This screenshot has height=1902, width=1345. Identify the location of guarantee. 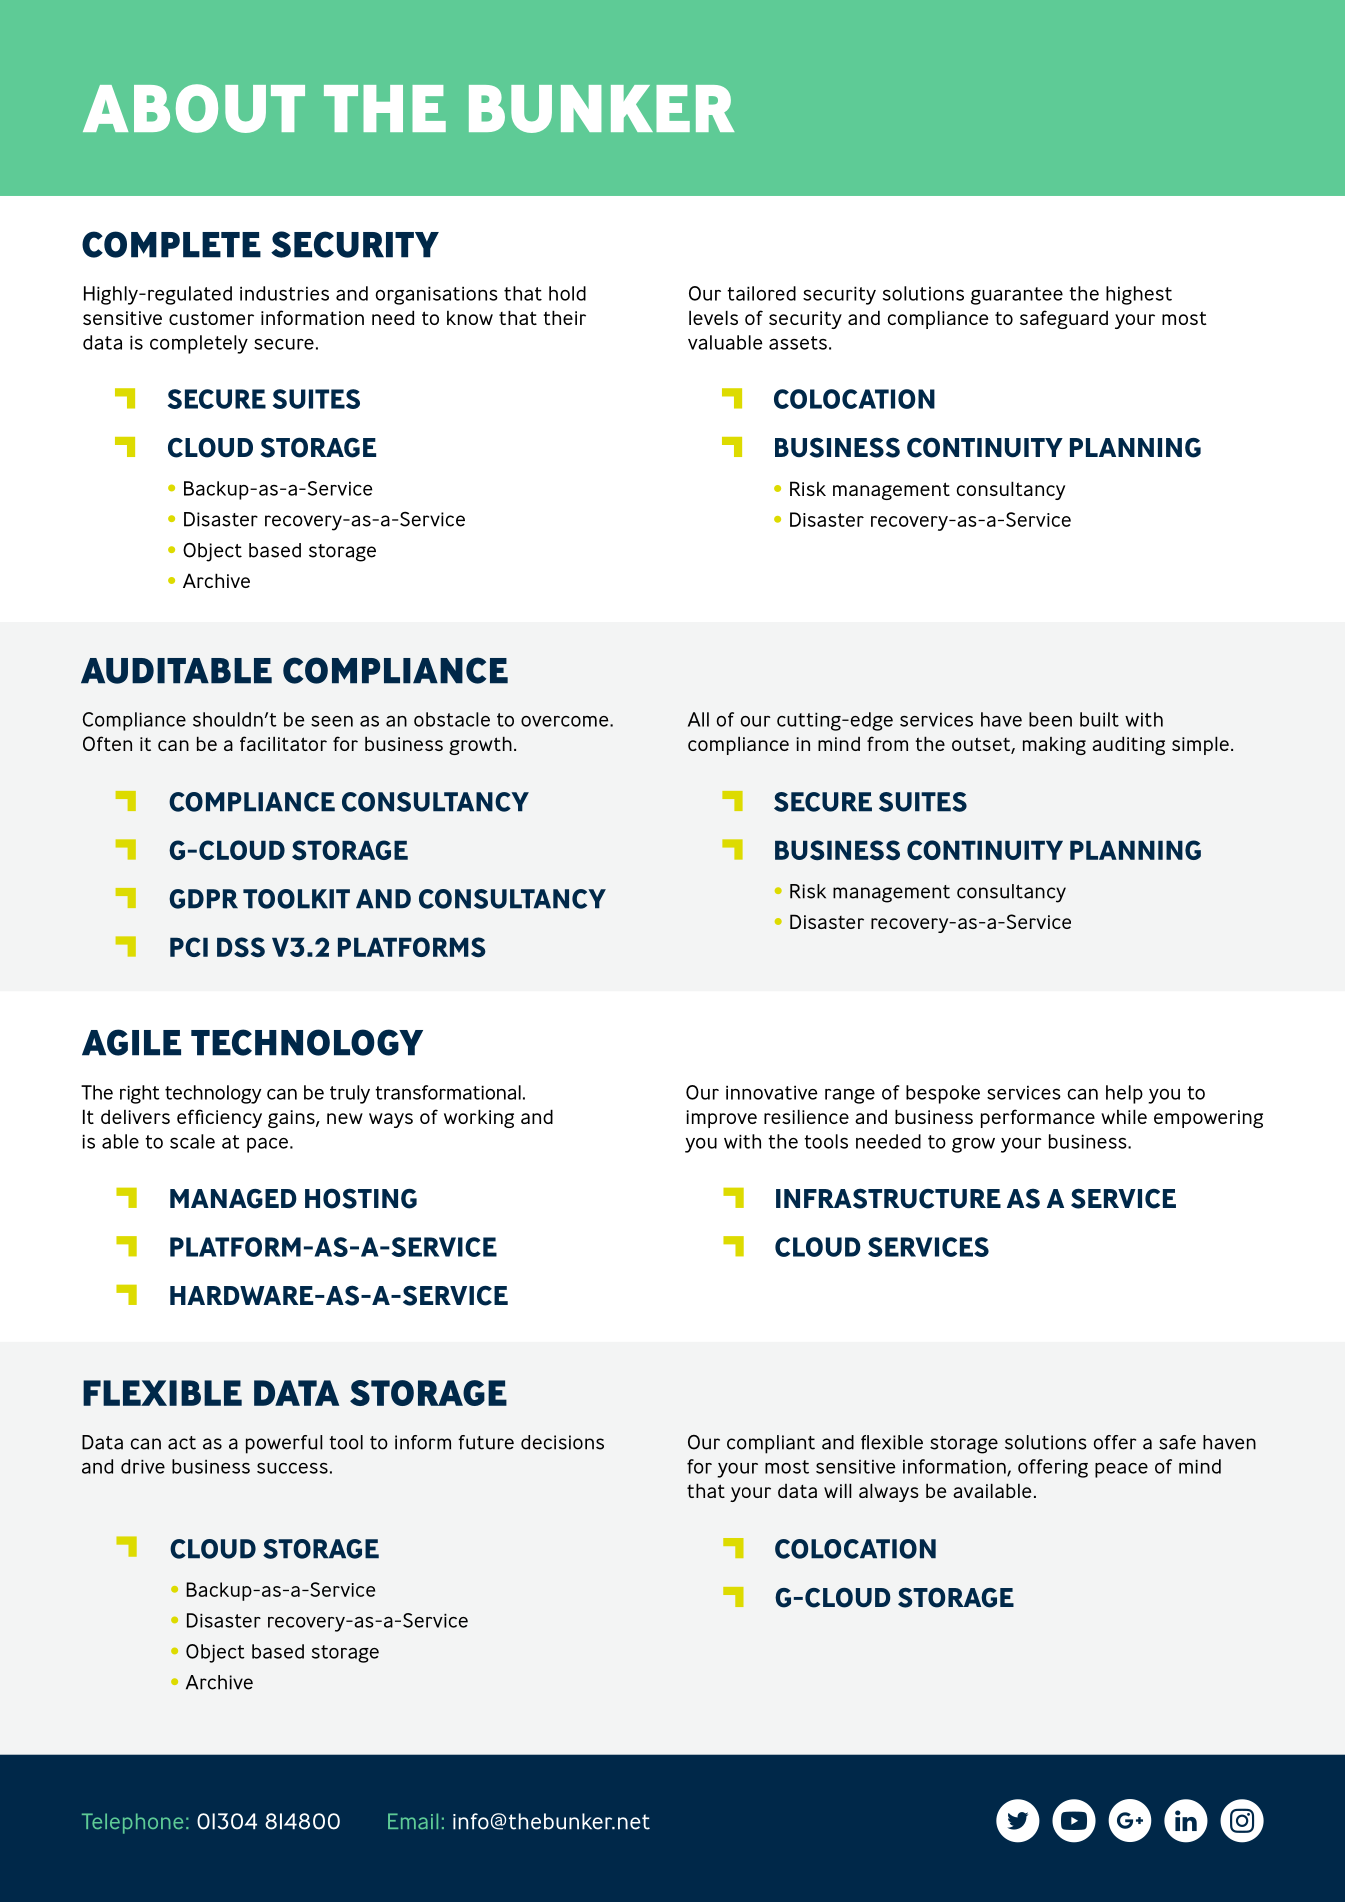
(1017, 296).
